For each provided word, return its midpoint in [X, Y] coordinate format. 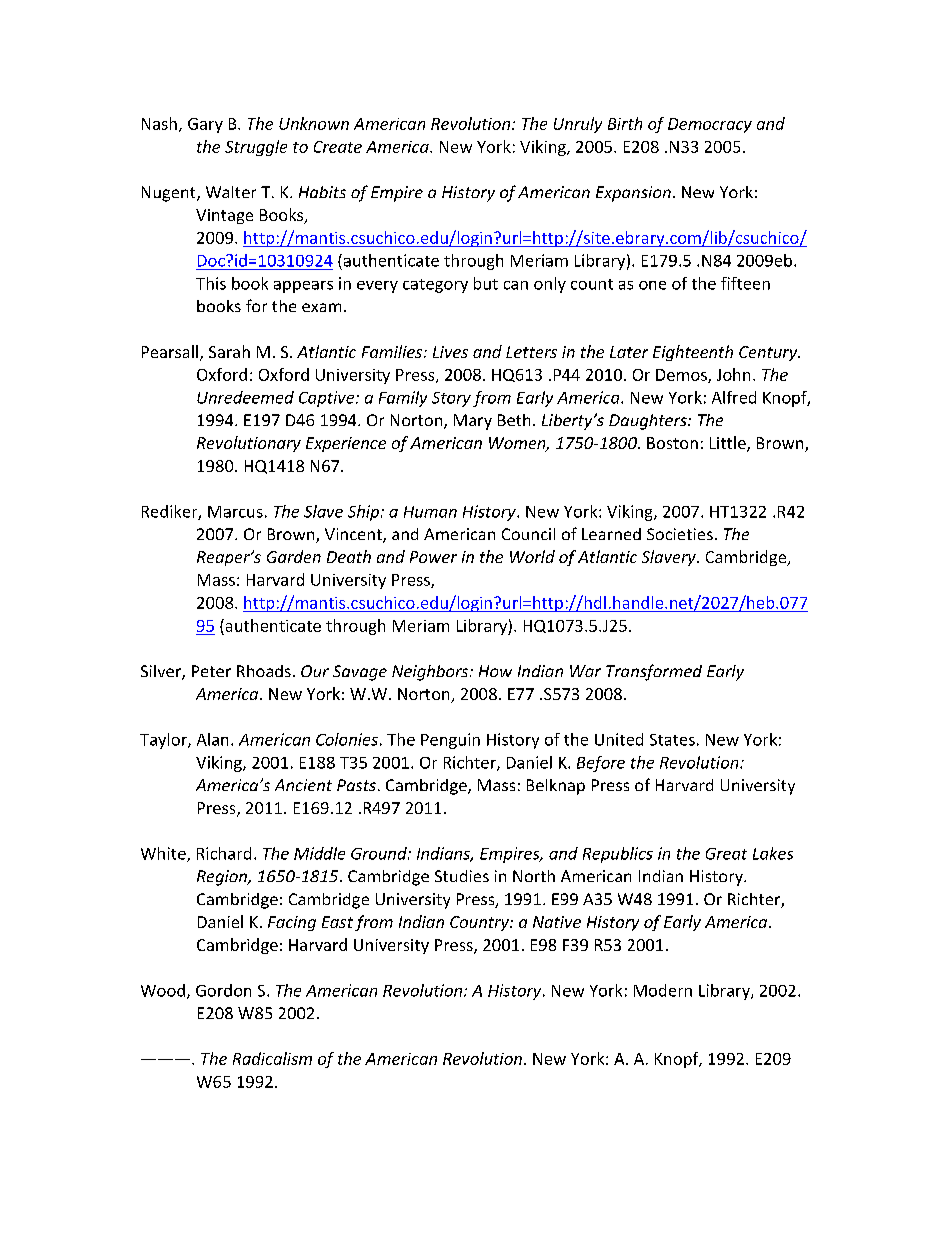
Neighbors [431, 673]
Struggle [256, 148]
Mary [473, 422]
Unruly [578, 125]
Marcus [235, 512]
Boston [672, 443]
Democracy [710, 125]
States [672, 740]
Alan [212, 739]
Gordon [223, 990]
